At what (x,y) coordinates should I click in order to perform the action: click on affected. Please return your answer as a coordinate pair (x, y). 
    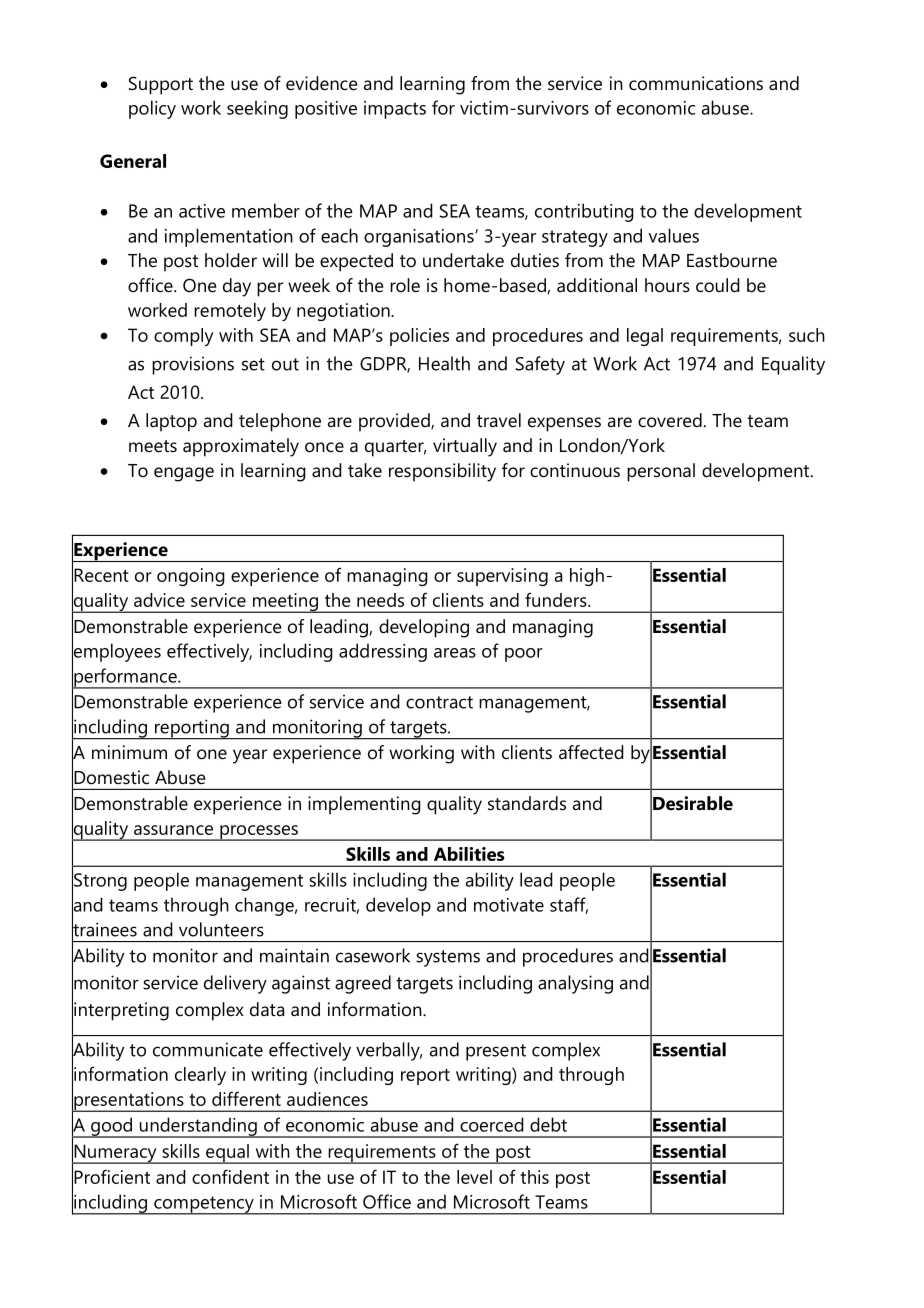
    Looking at the image, I should click on (591, 752).
